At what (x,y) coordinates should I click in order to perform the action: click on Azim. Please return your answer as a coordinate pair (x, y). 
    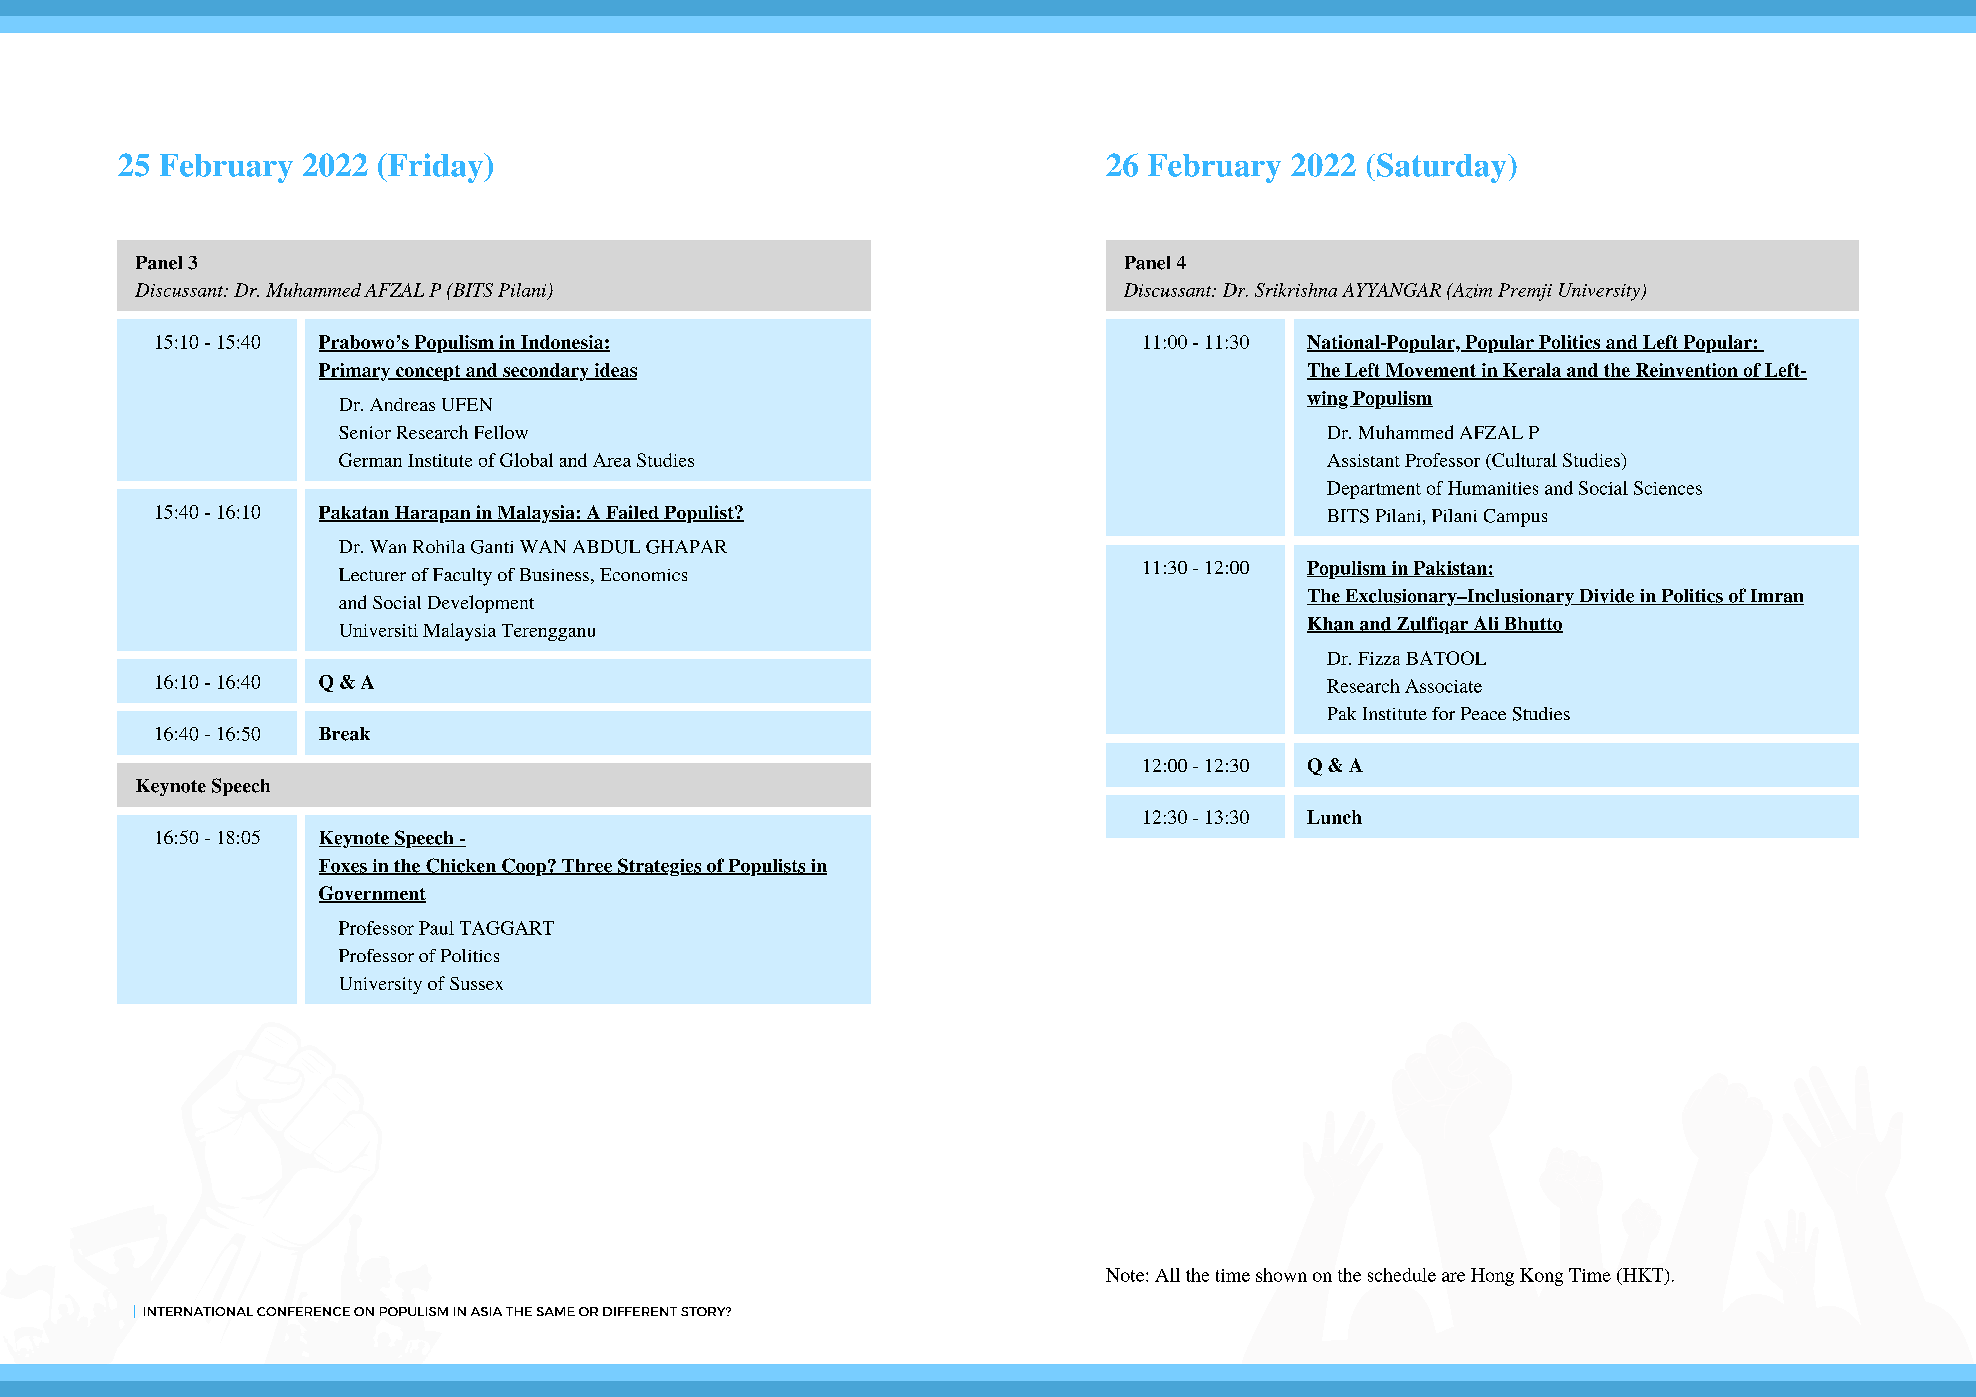
    Looking at the image, I should click on (1471, 290).
